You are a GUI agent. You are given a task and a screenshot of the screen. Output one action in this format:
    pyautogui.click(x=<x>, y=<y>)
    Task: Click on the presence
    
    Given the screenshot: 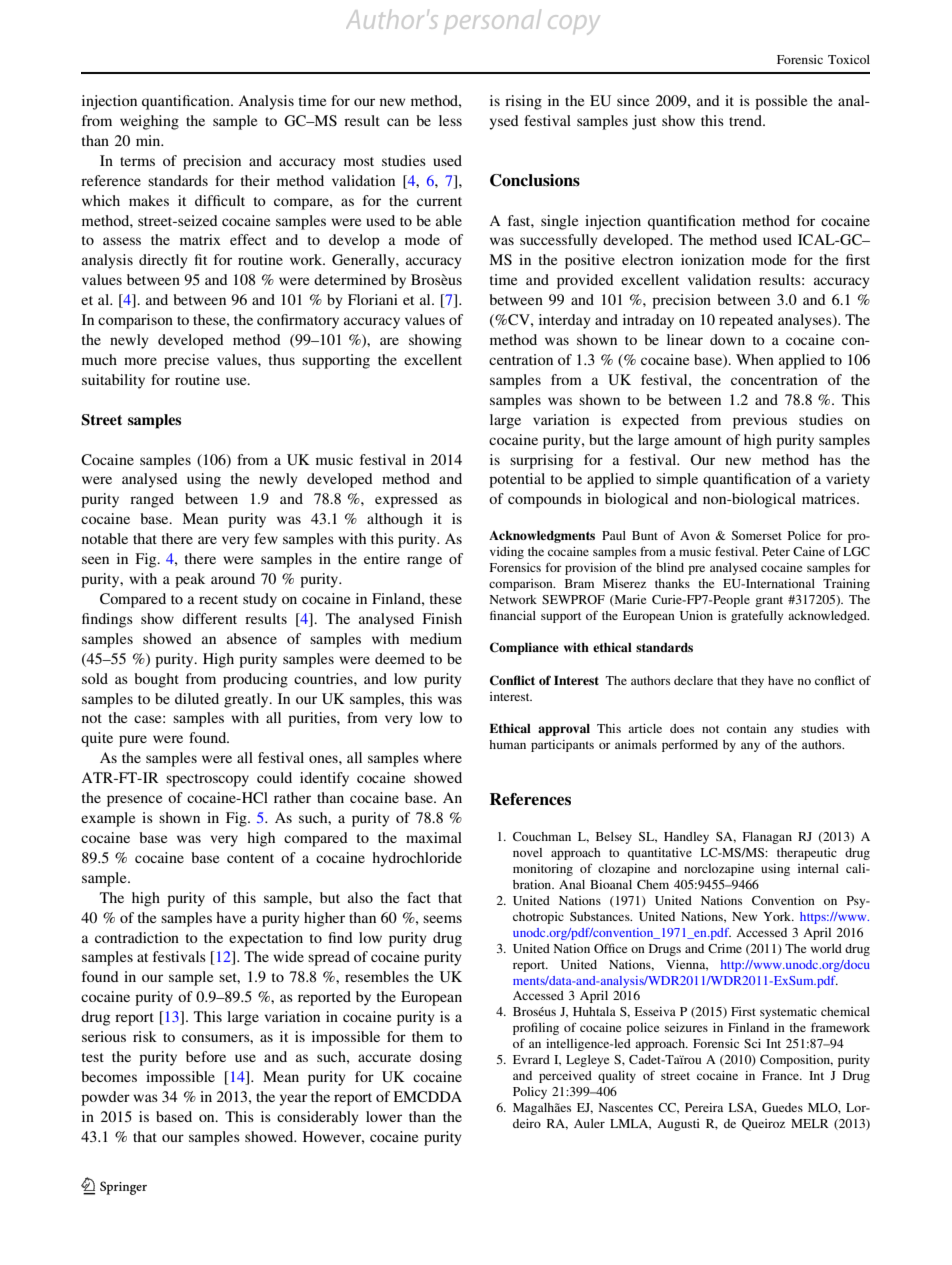 What is the action you would take?
    pyautogui.click(x=134, y=801)
